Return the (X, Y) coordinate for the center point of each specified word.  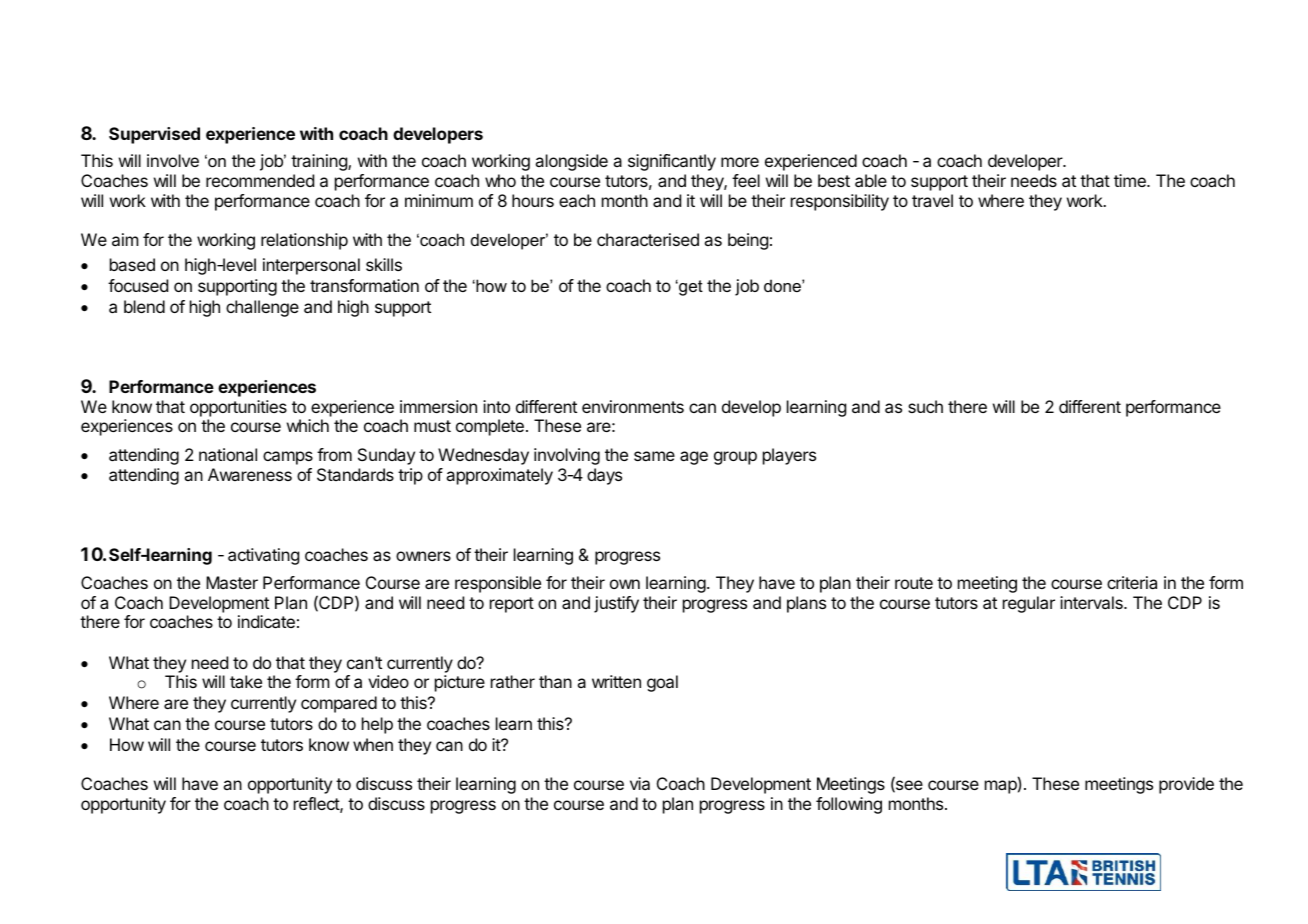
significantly (672, 162)
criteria (1132, 582)
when (373, 744)
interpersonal (311, 266)
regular (1029, 604)
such (925, 406)
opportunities (238, 408)
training (320, 162)
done (783, 285)
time (1131, 180)
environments (633, 406)
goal (662, 683)
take (246, 681)
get (690, 288)
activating (263, 556)
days (604, 476)
